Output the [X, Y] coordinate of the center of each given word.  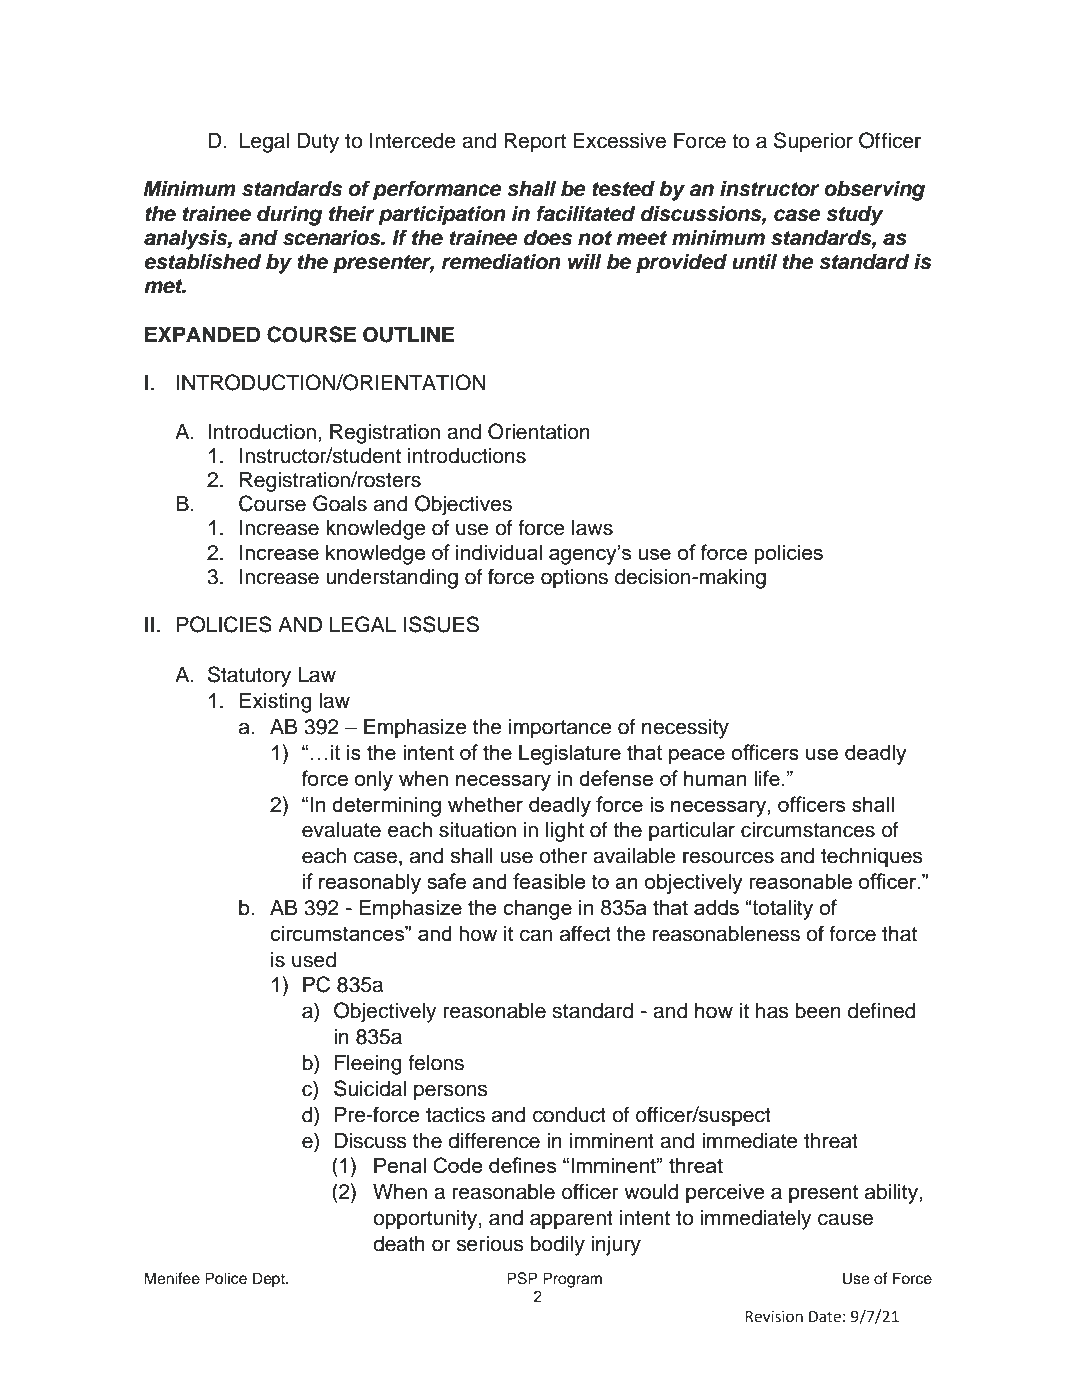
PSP [522, 1278]
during [290, 215]
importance [560, 729]
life [767, 778]
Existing [276, 703]
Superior [813, 142]
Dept [270, 1280]
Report [535, 143]
